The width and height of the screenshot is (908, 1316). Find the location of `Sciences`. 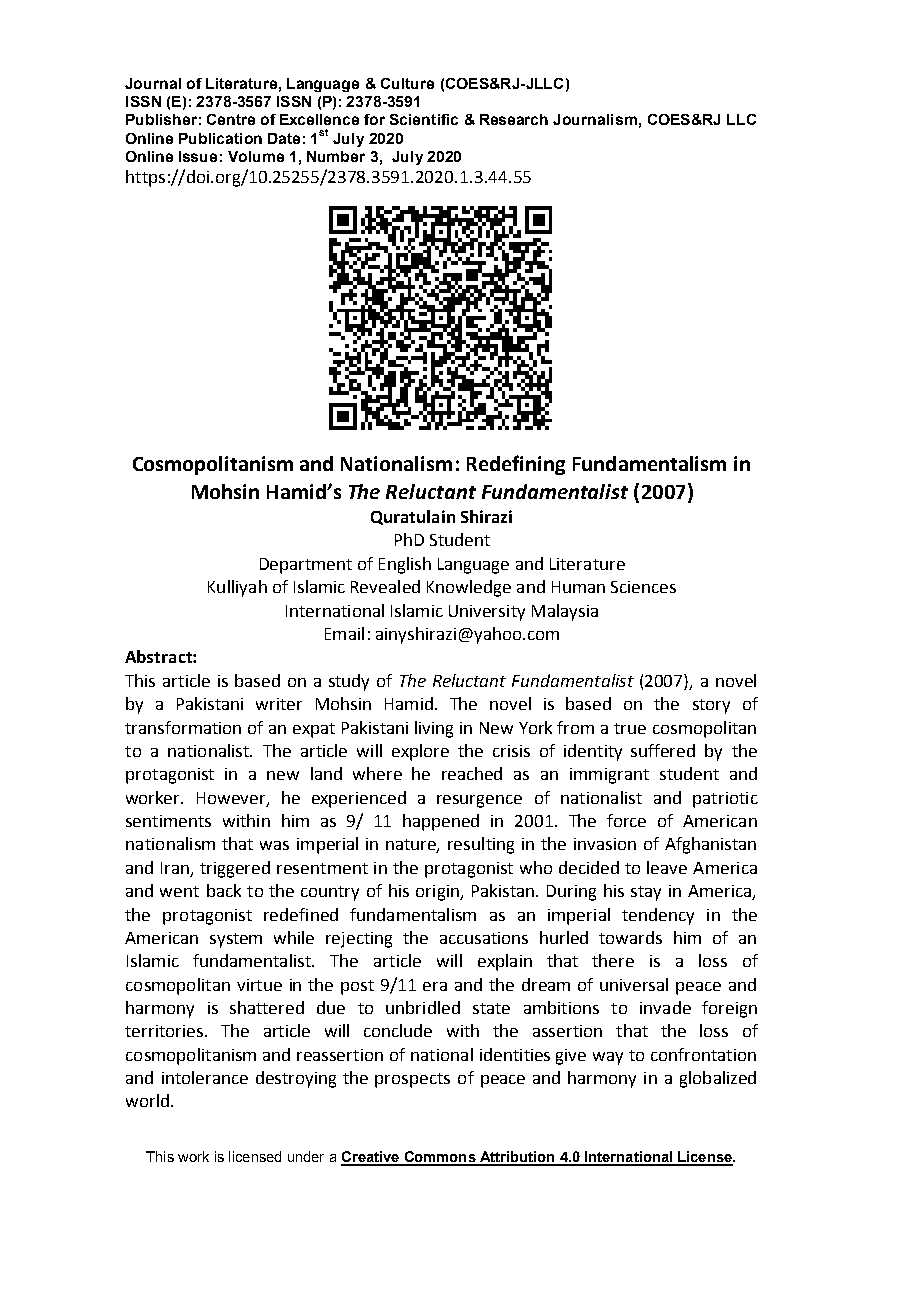

Sciences is located at coordinates (643, 587).
